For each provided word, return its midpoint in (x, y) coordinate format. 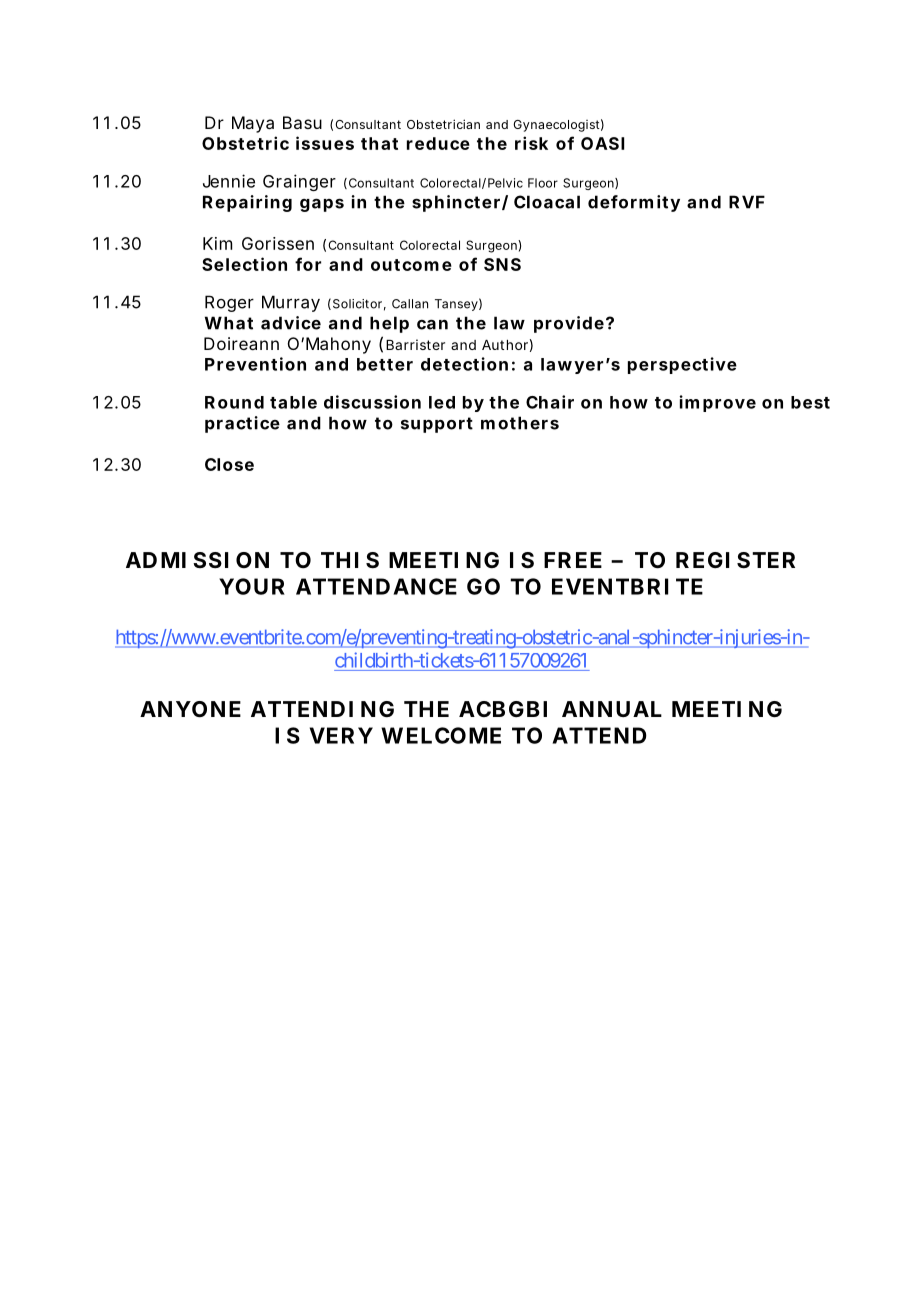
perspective (682, 365)
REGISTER (735, 560)
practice (242, 424)
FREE (573, 560)
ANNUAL (612, 709)
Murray (291, 303)
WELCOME (441, 735)
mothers (520, 423)
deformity (634, 203)
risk (531, 143)
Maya (253, 124)
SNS (502, 264)
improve (718, 403)
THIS (350, 560)
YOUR (252, 586)
